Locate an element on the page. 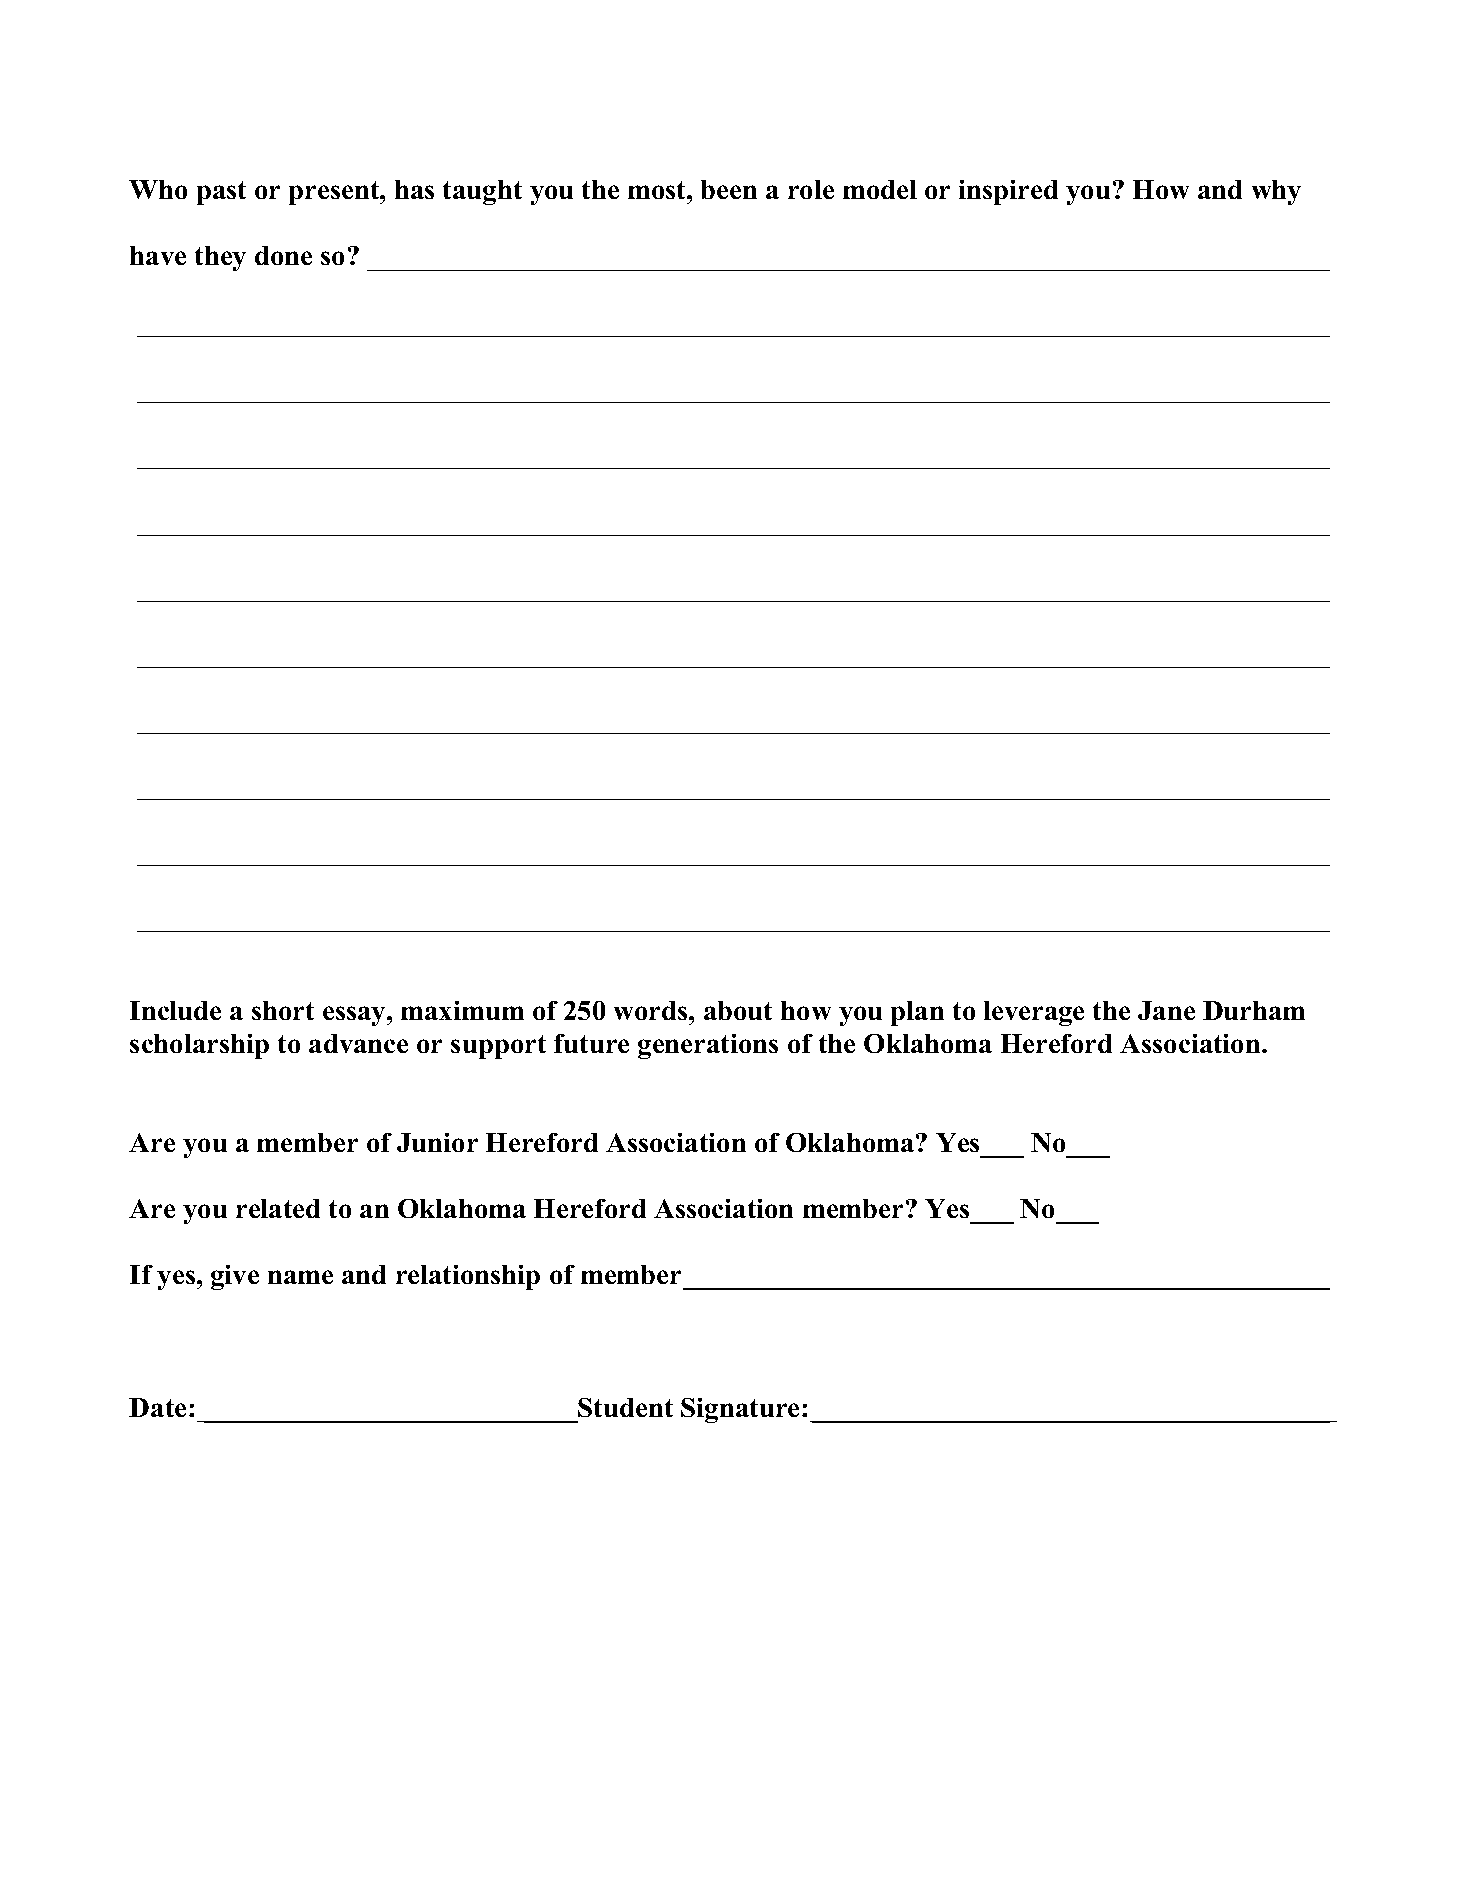 The height and width of the image is (1897, 1466). done is located at coordinates (283, 255).
